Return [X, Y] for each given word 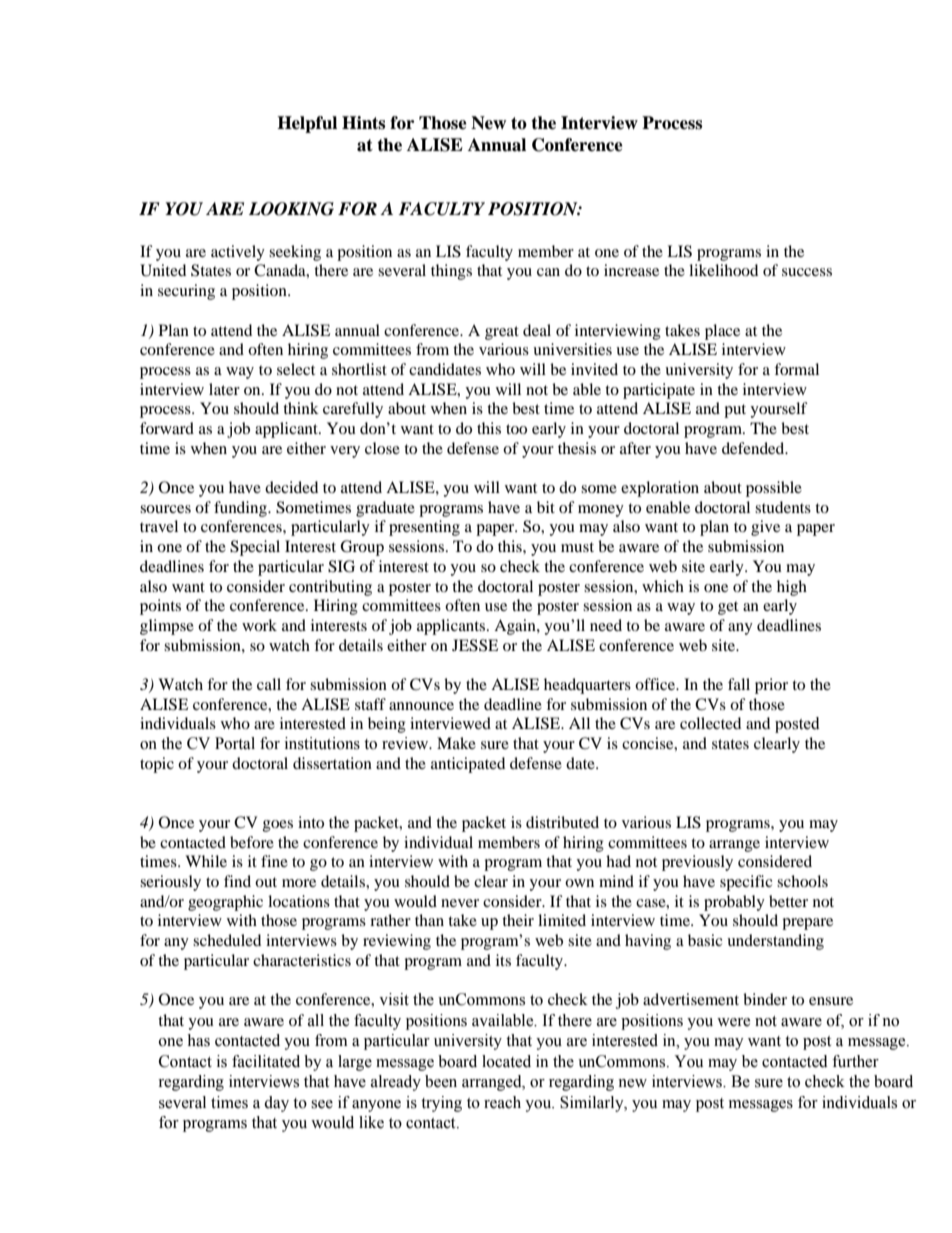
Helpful [307, 124]
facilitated [266, 1061]
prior [771, 686]
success [807, 272]
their [518, 920]
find [237, 881]
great [502, 333]
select [296, 369]
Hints [363, 123]
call [269, 684]
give [765, 528]
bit [546, 507]
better [788, 901]
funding [241, 509]
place [722, 332]
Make [456, 743]
